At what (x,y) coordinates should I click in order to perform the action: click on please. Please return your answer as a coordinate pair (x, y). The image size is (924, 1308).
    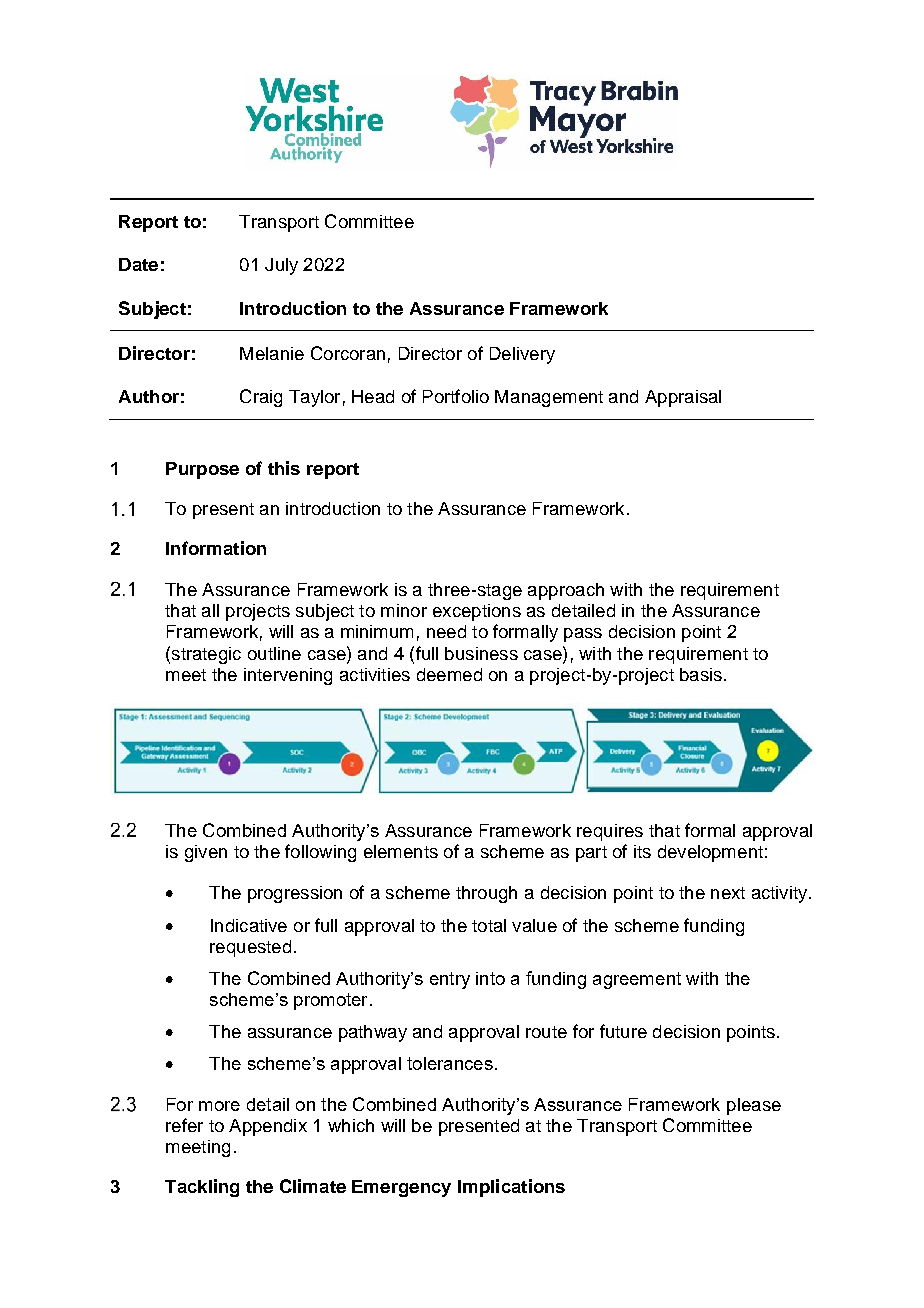
    Looking at the image, I should click on (754, 1106).
